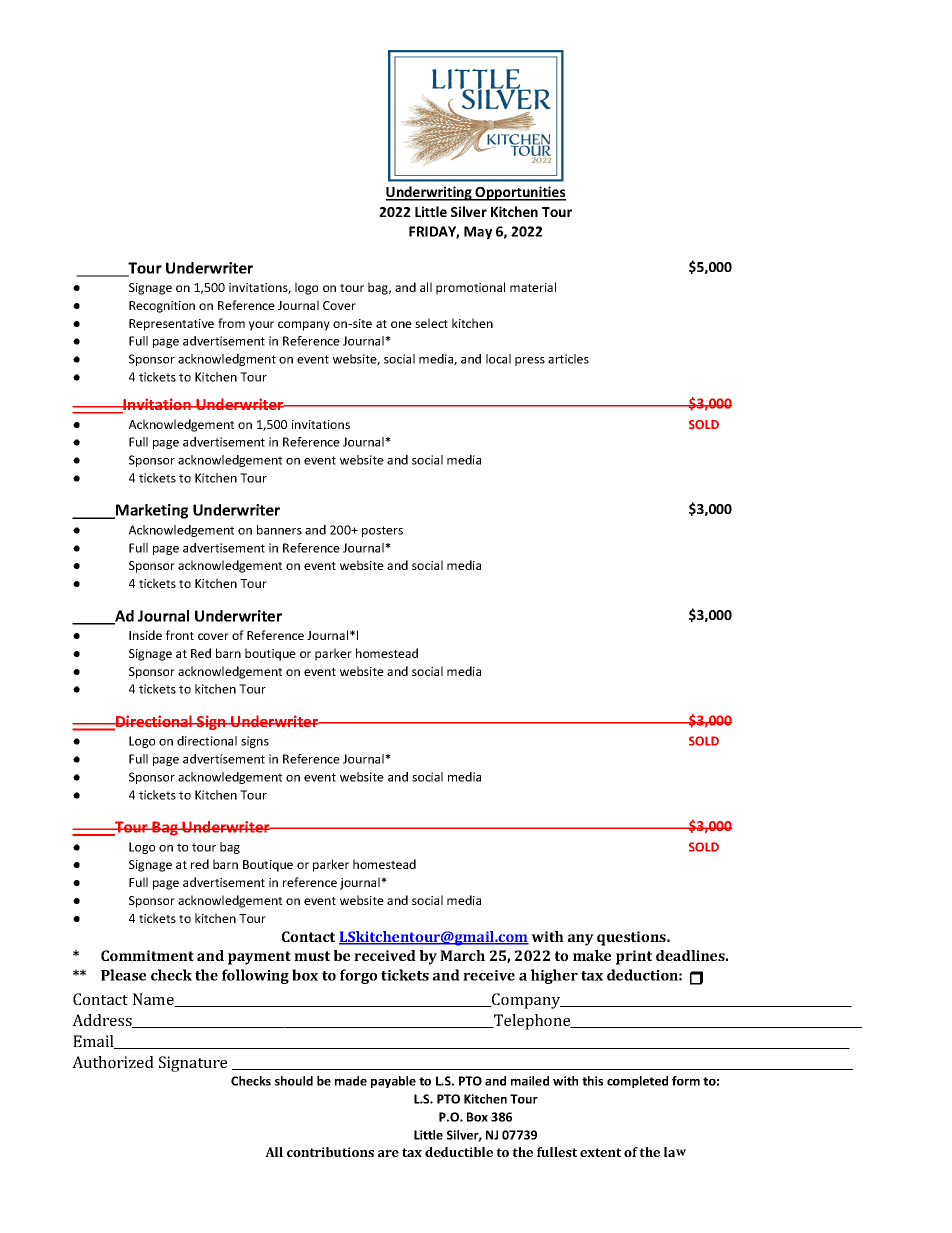  Describe the element at coordinates (520, 193) in the screenshot. I see `Opportunities` at that location.
